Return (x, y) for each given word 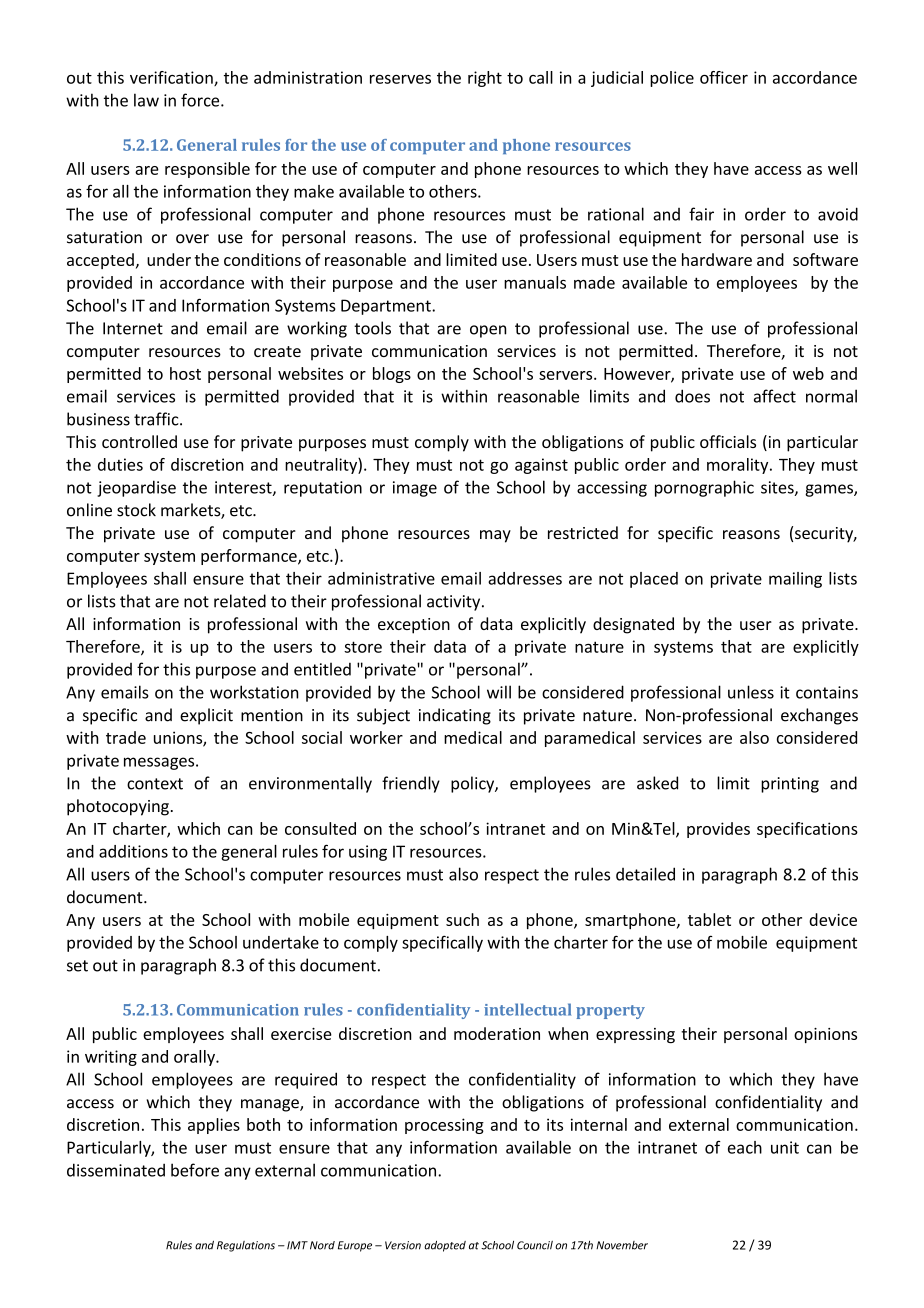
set (77, 966)
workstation (254, 692)
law (146, 100)
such (462, 919)
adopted (445, 1246)
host (185, 373)
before (195, 1170)
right (485, 79)
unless (751, 692)
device (833, 919)
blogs (392, 375)
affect (775, 396)
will (499, 692)
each (745, 1147)
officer (724, 77)
